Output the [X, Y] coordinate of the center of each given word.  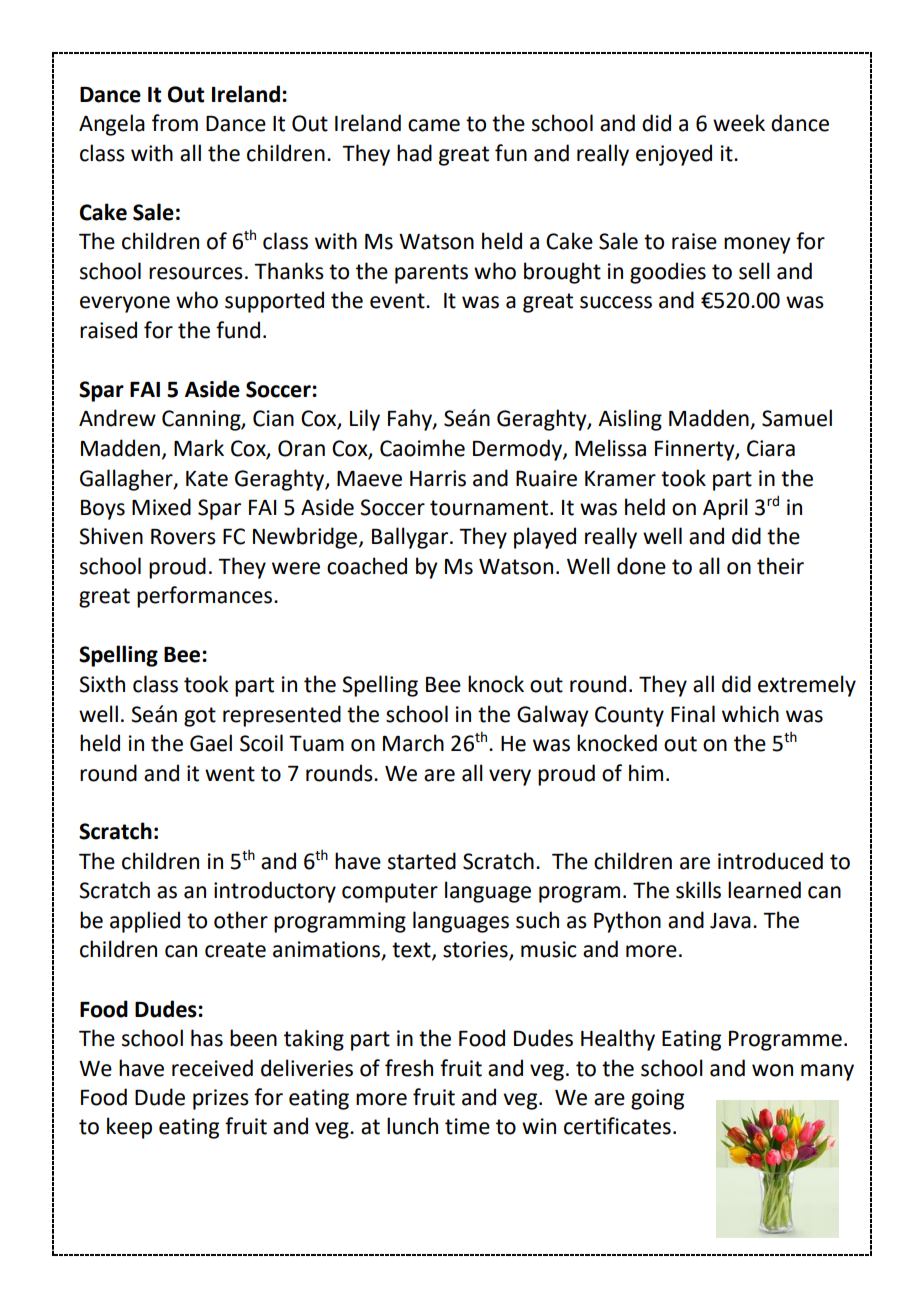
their [780, 566]
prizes [221, 1099]
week [739, 123]
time [467, 1126]
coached [367, 566]
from [175, 123]
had [414, 153]
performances [204, 597]
